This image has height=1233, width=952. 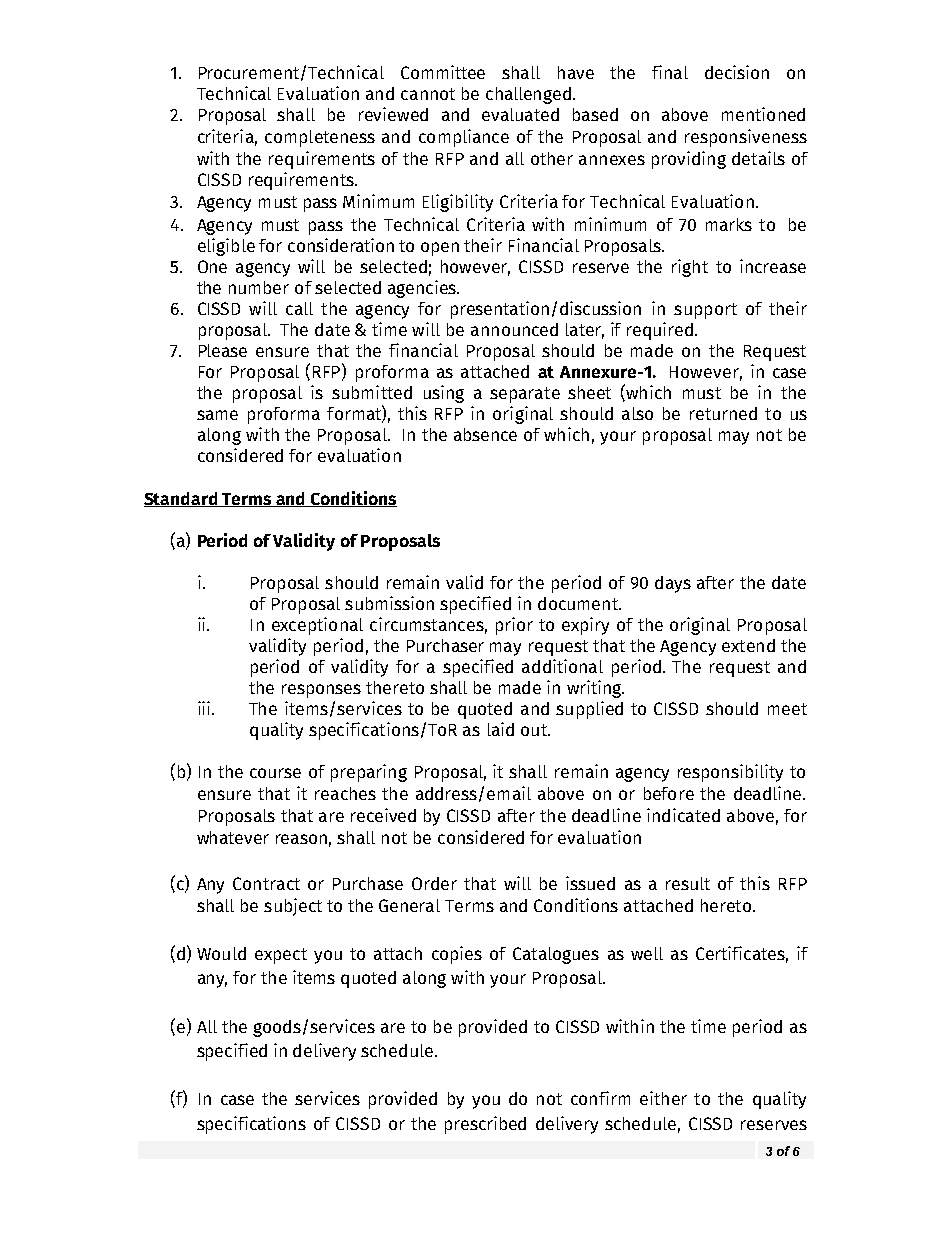 I want to click on days, so click(x=673, y=584).
